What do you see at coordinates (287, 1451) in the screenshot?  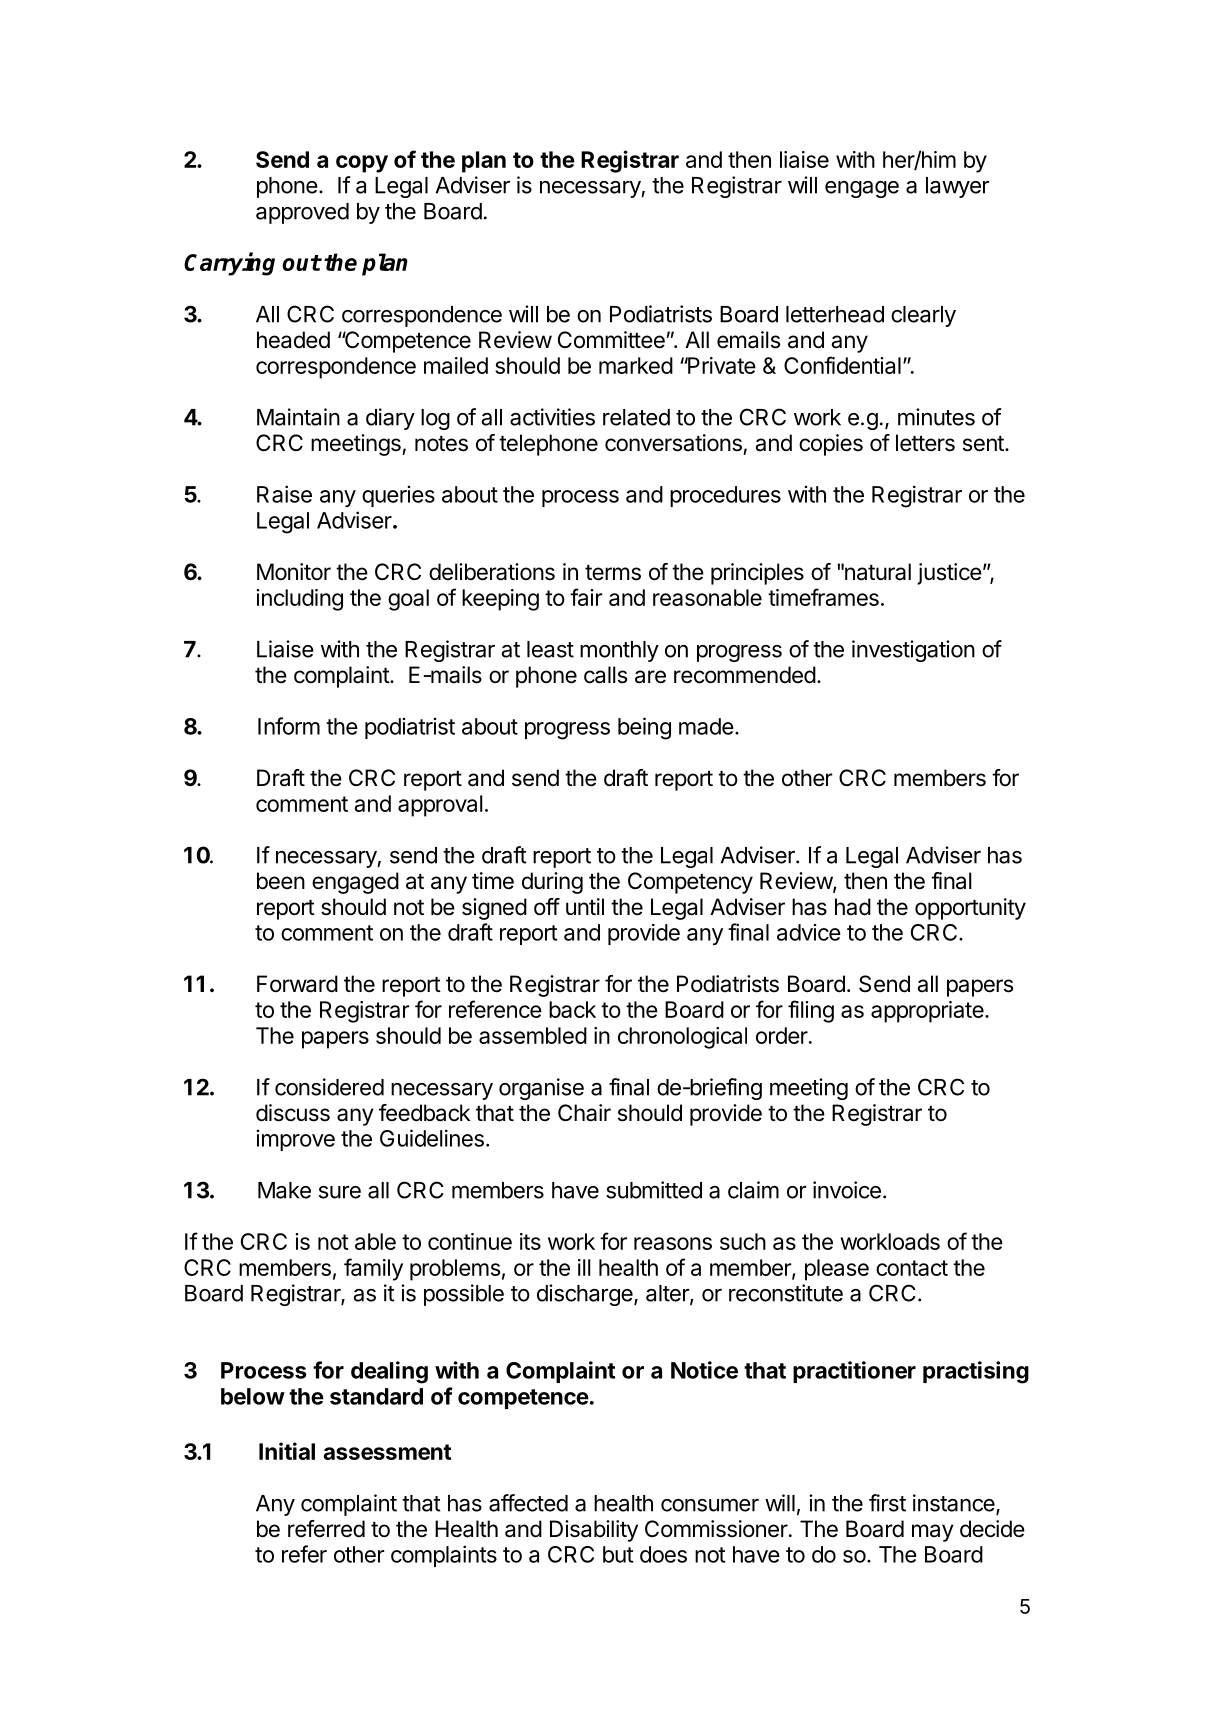 I see `Initial` at bounding box center [287, 1451].
